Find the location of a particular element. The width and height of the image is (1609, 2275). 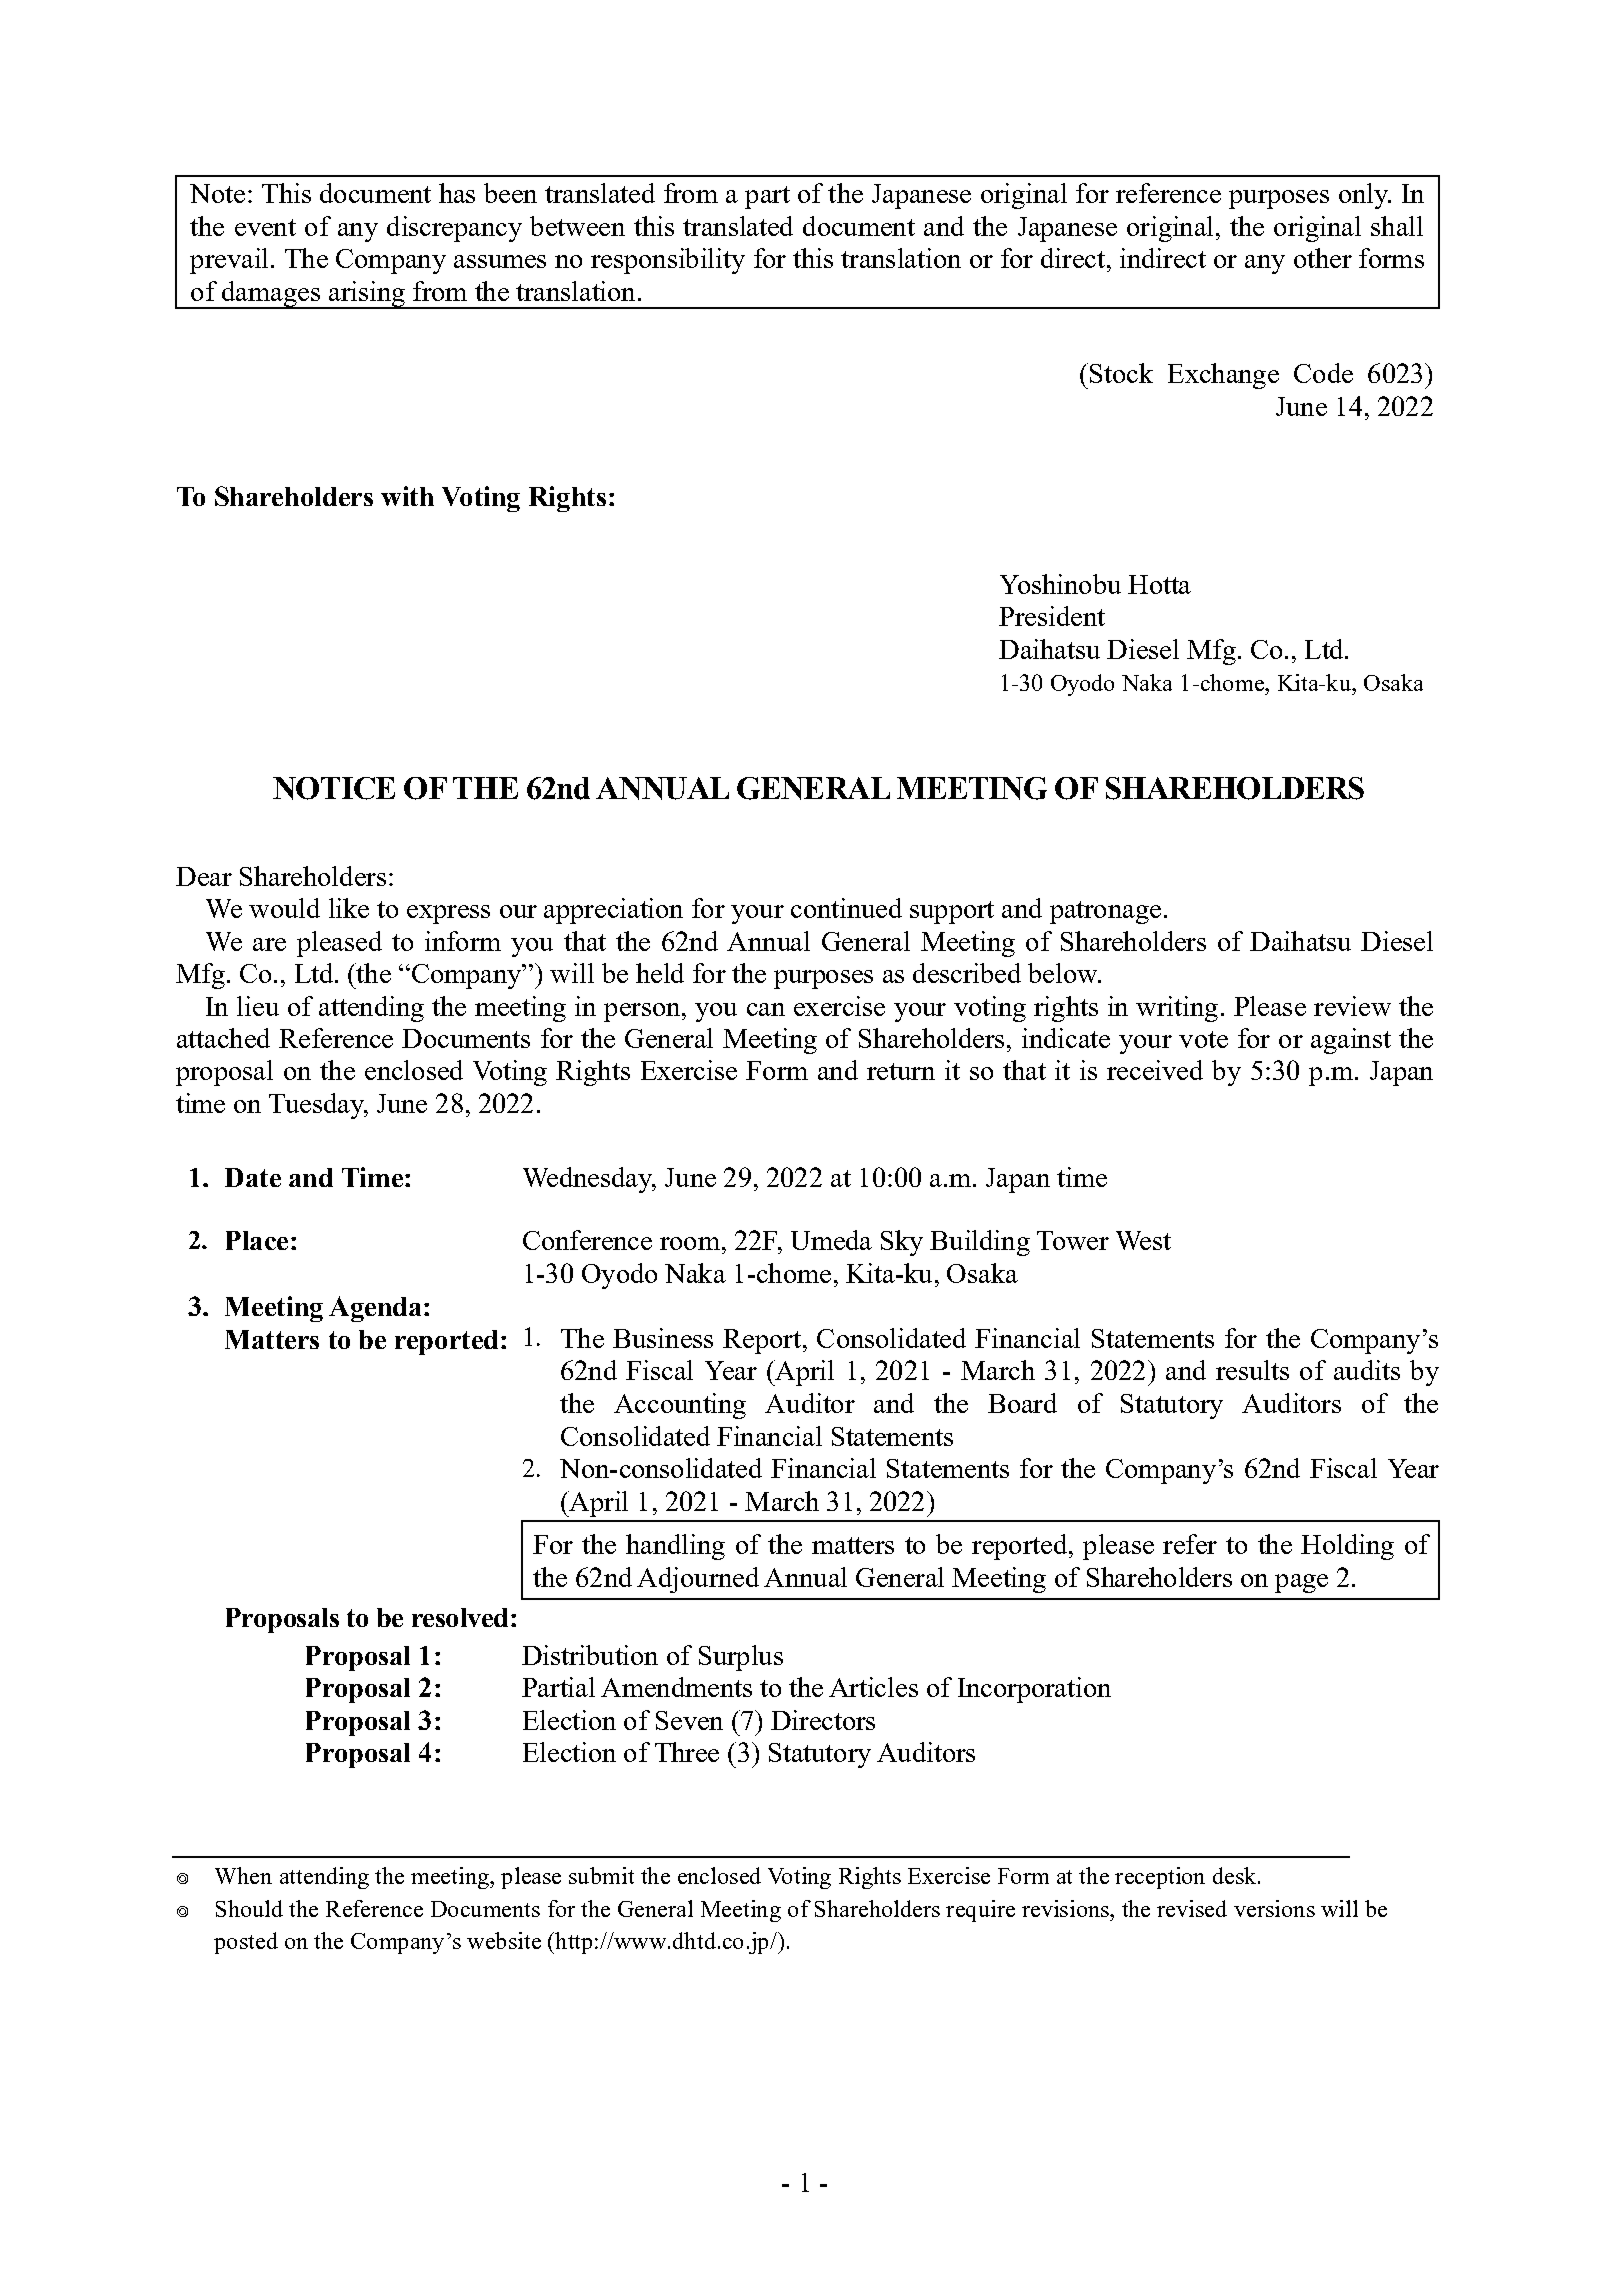

arising is located at coordinates (366, 295).
